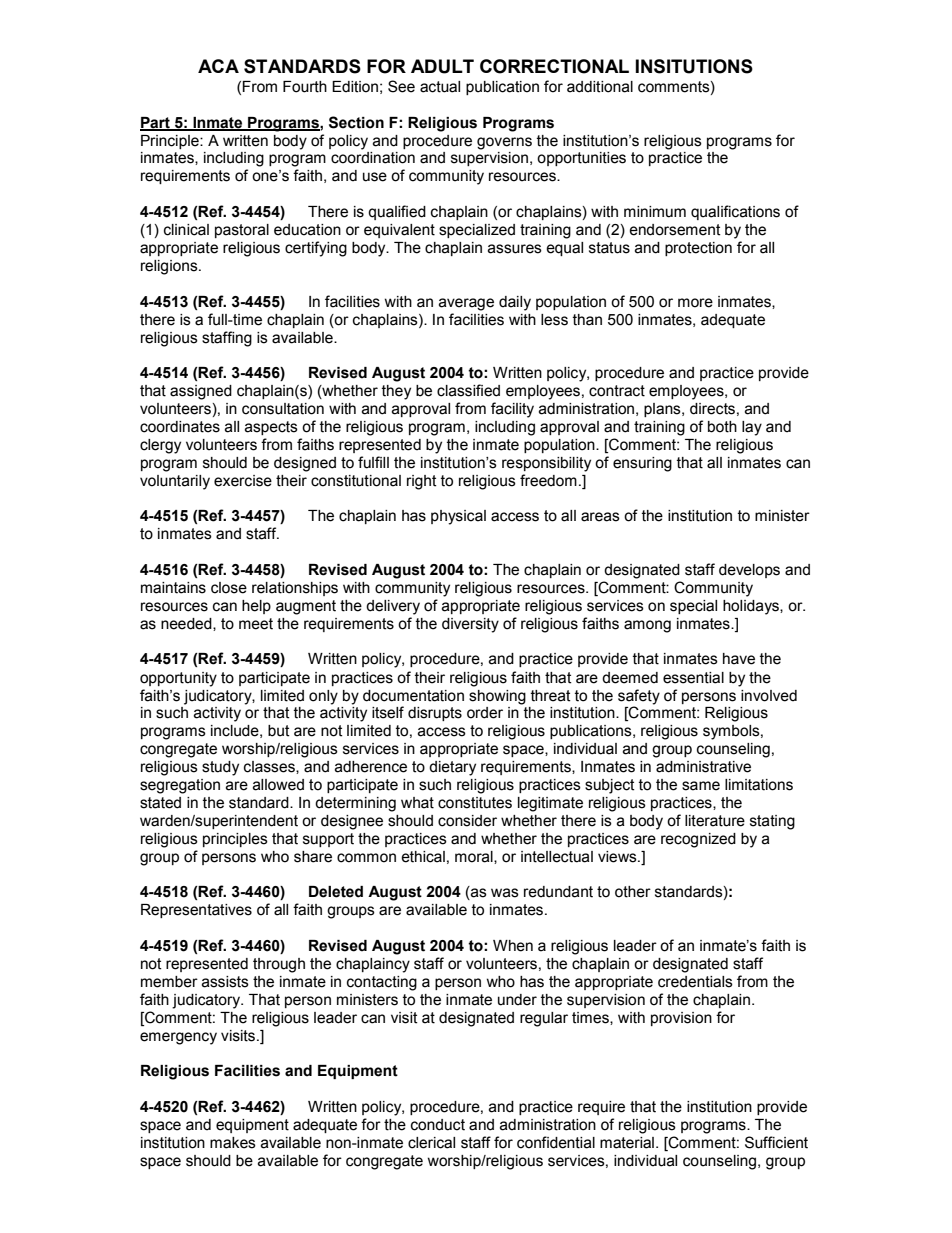 This screenshot has height=1233, width=952. What do you see at coordinates (440, 87) in the screenshot?
I see `actual` at bounding box center [440, 87].
